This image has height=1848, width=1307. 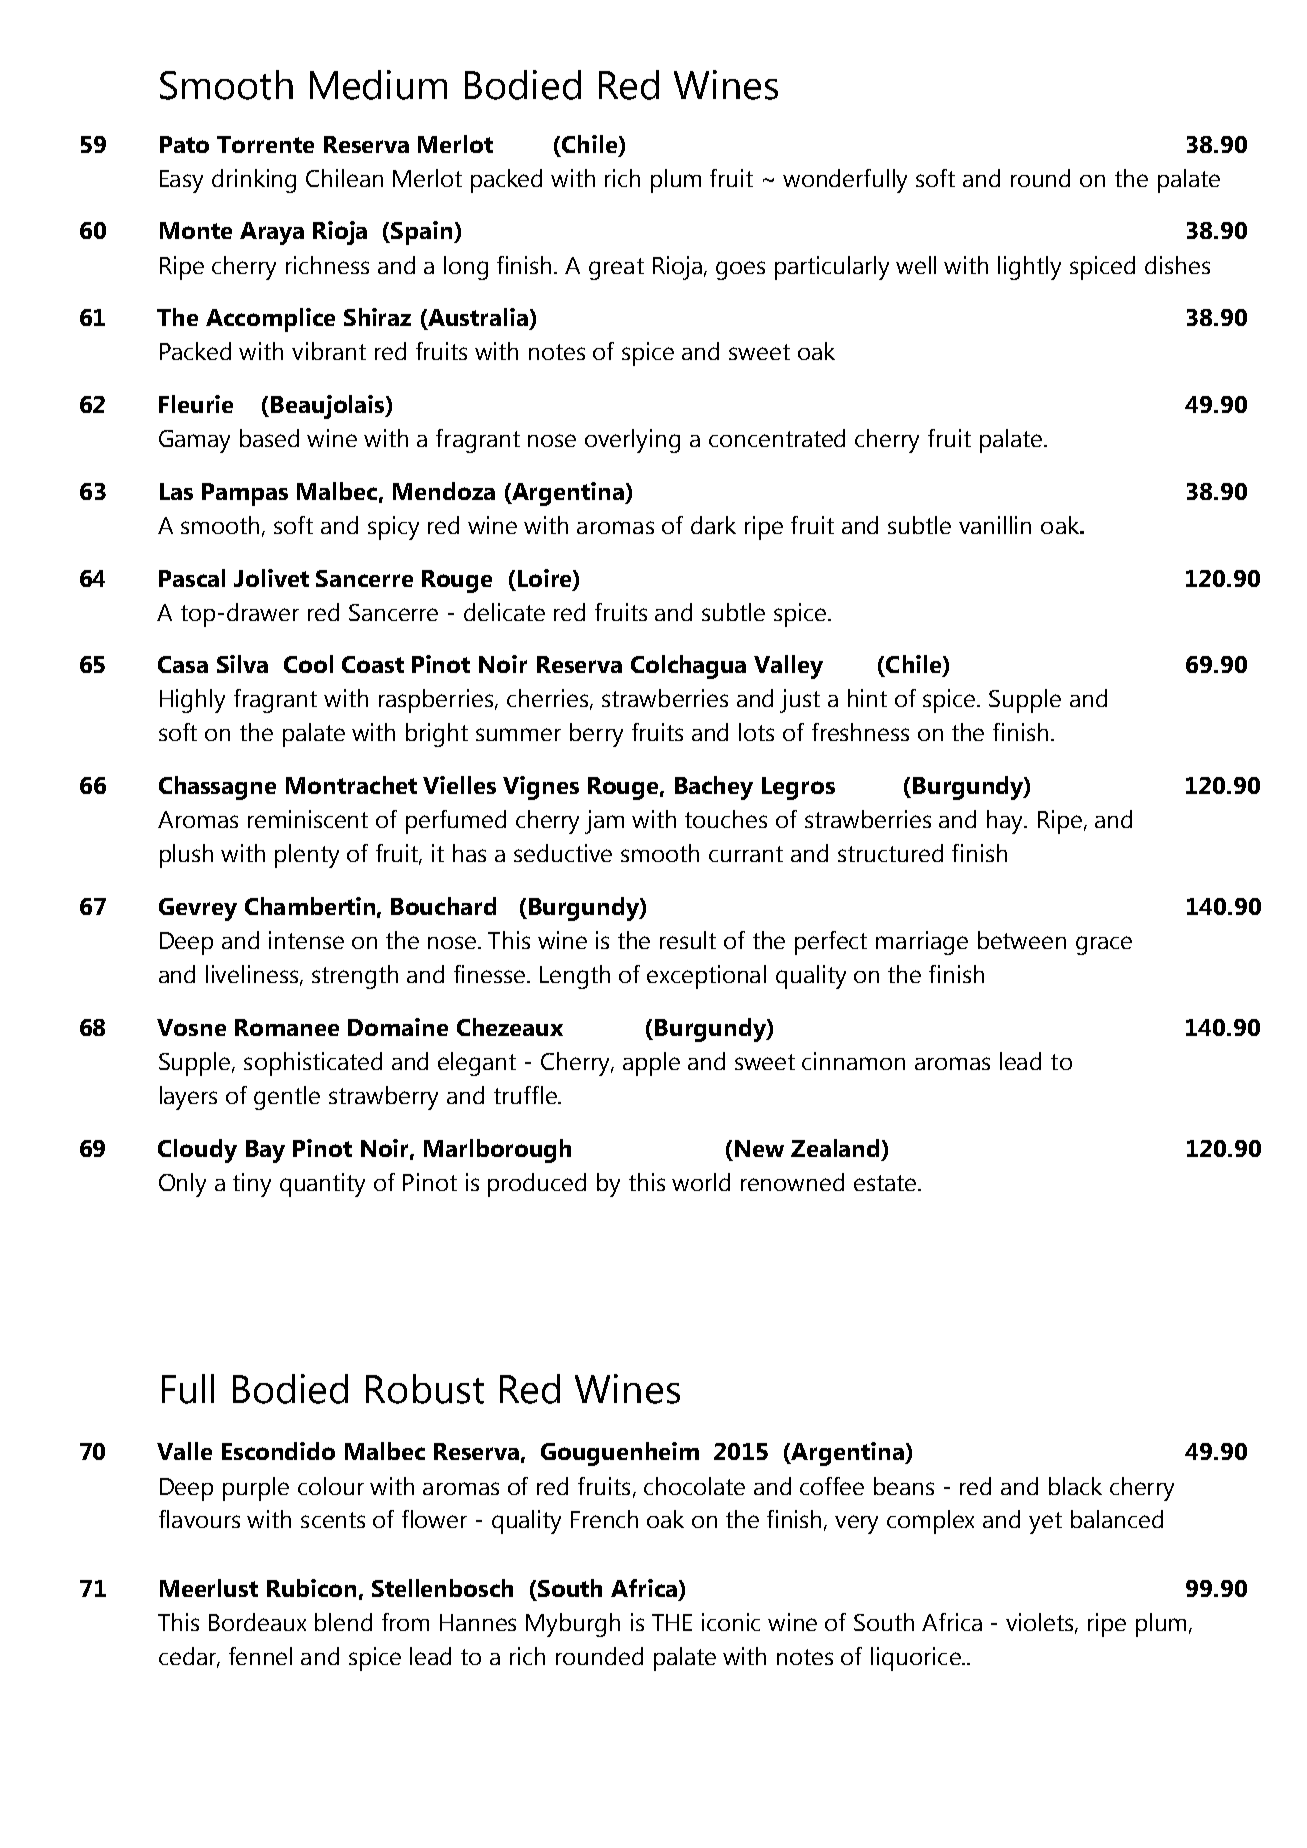 What do you see at coordinates (1029, 268) in the image?
I see `lightly` at bounding box center [1029, 268].
